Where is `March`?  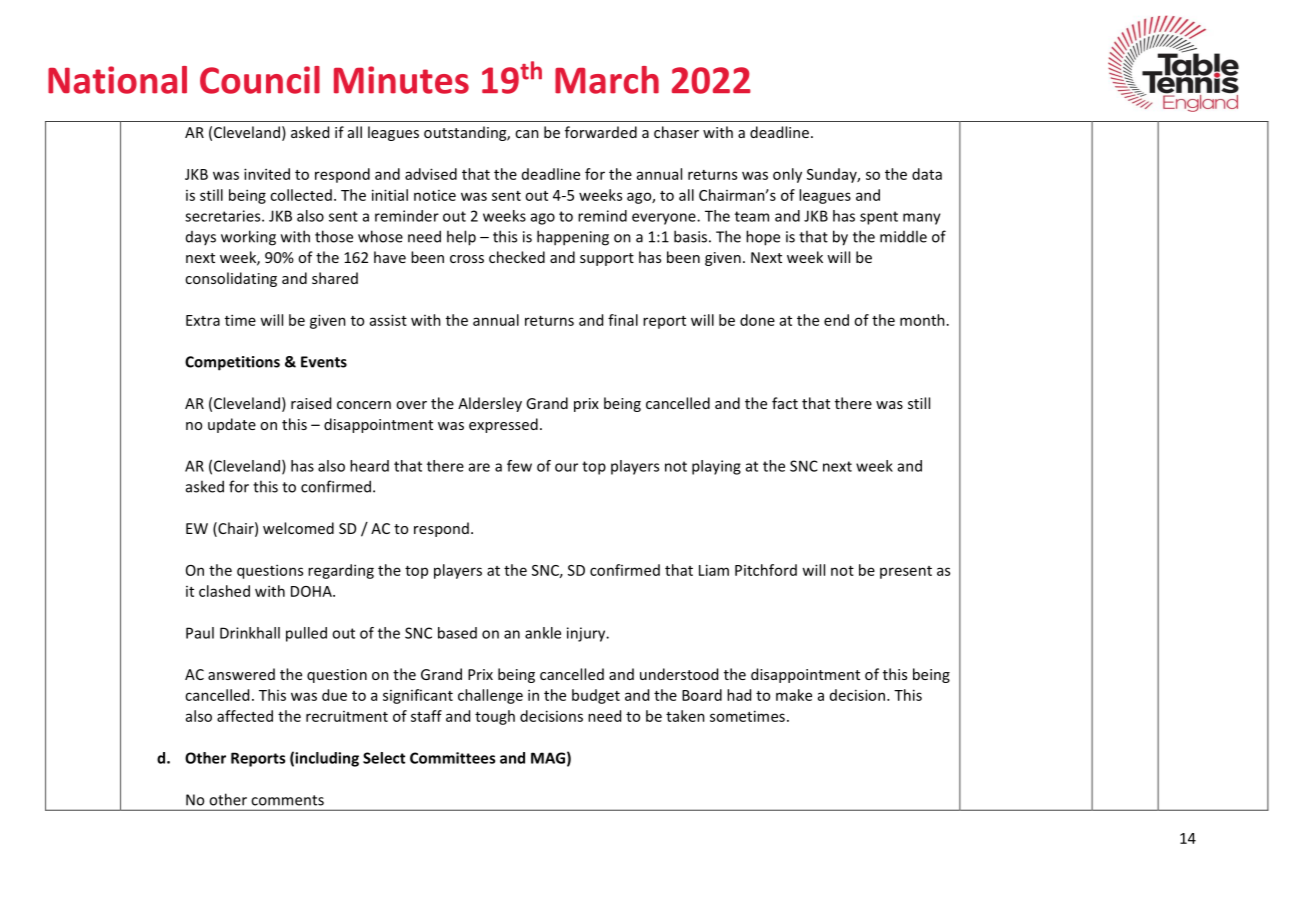
March is located at coordinates (607, 80).
